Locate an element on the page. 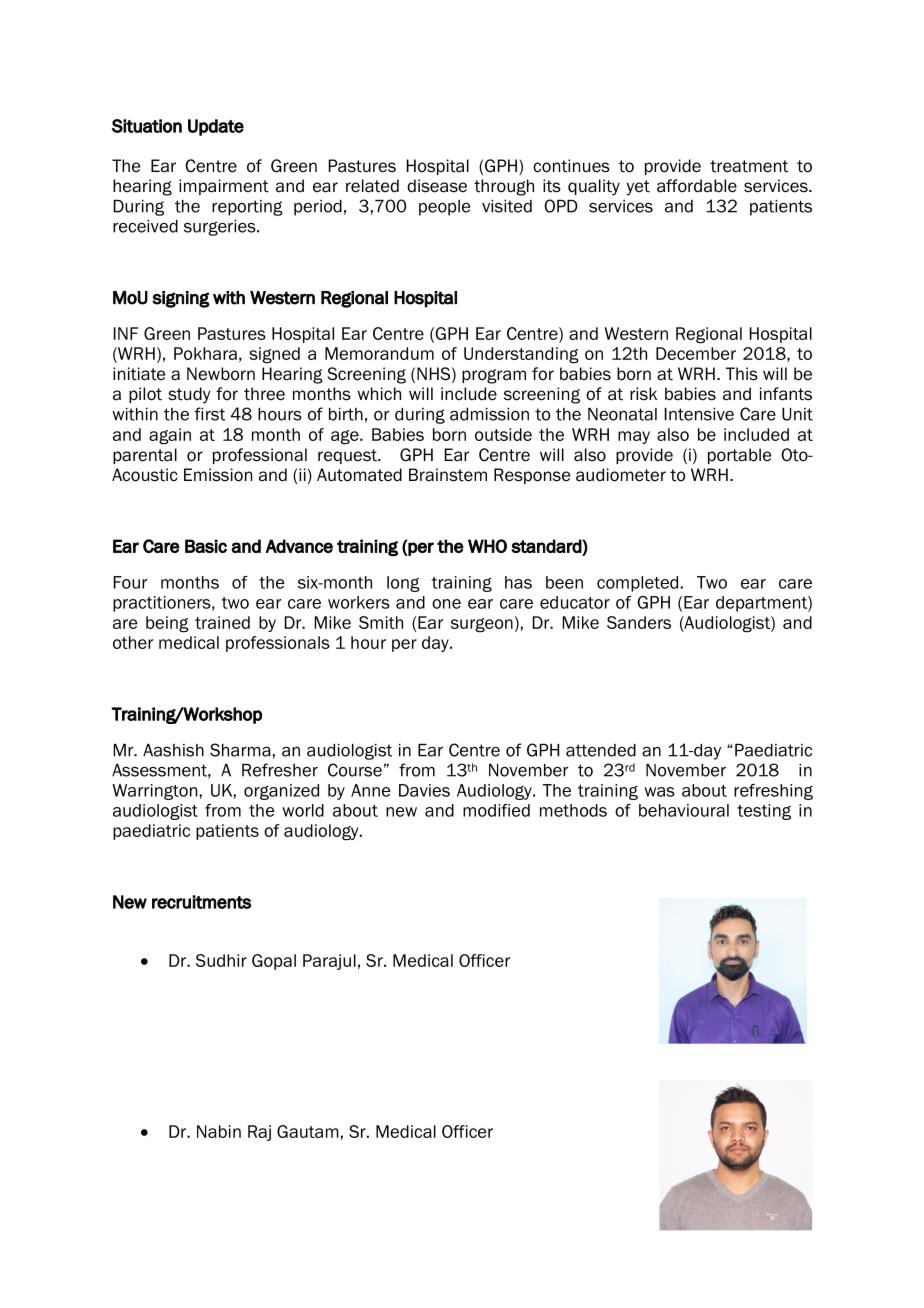  program is located at coordinates (494, 376).
